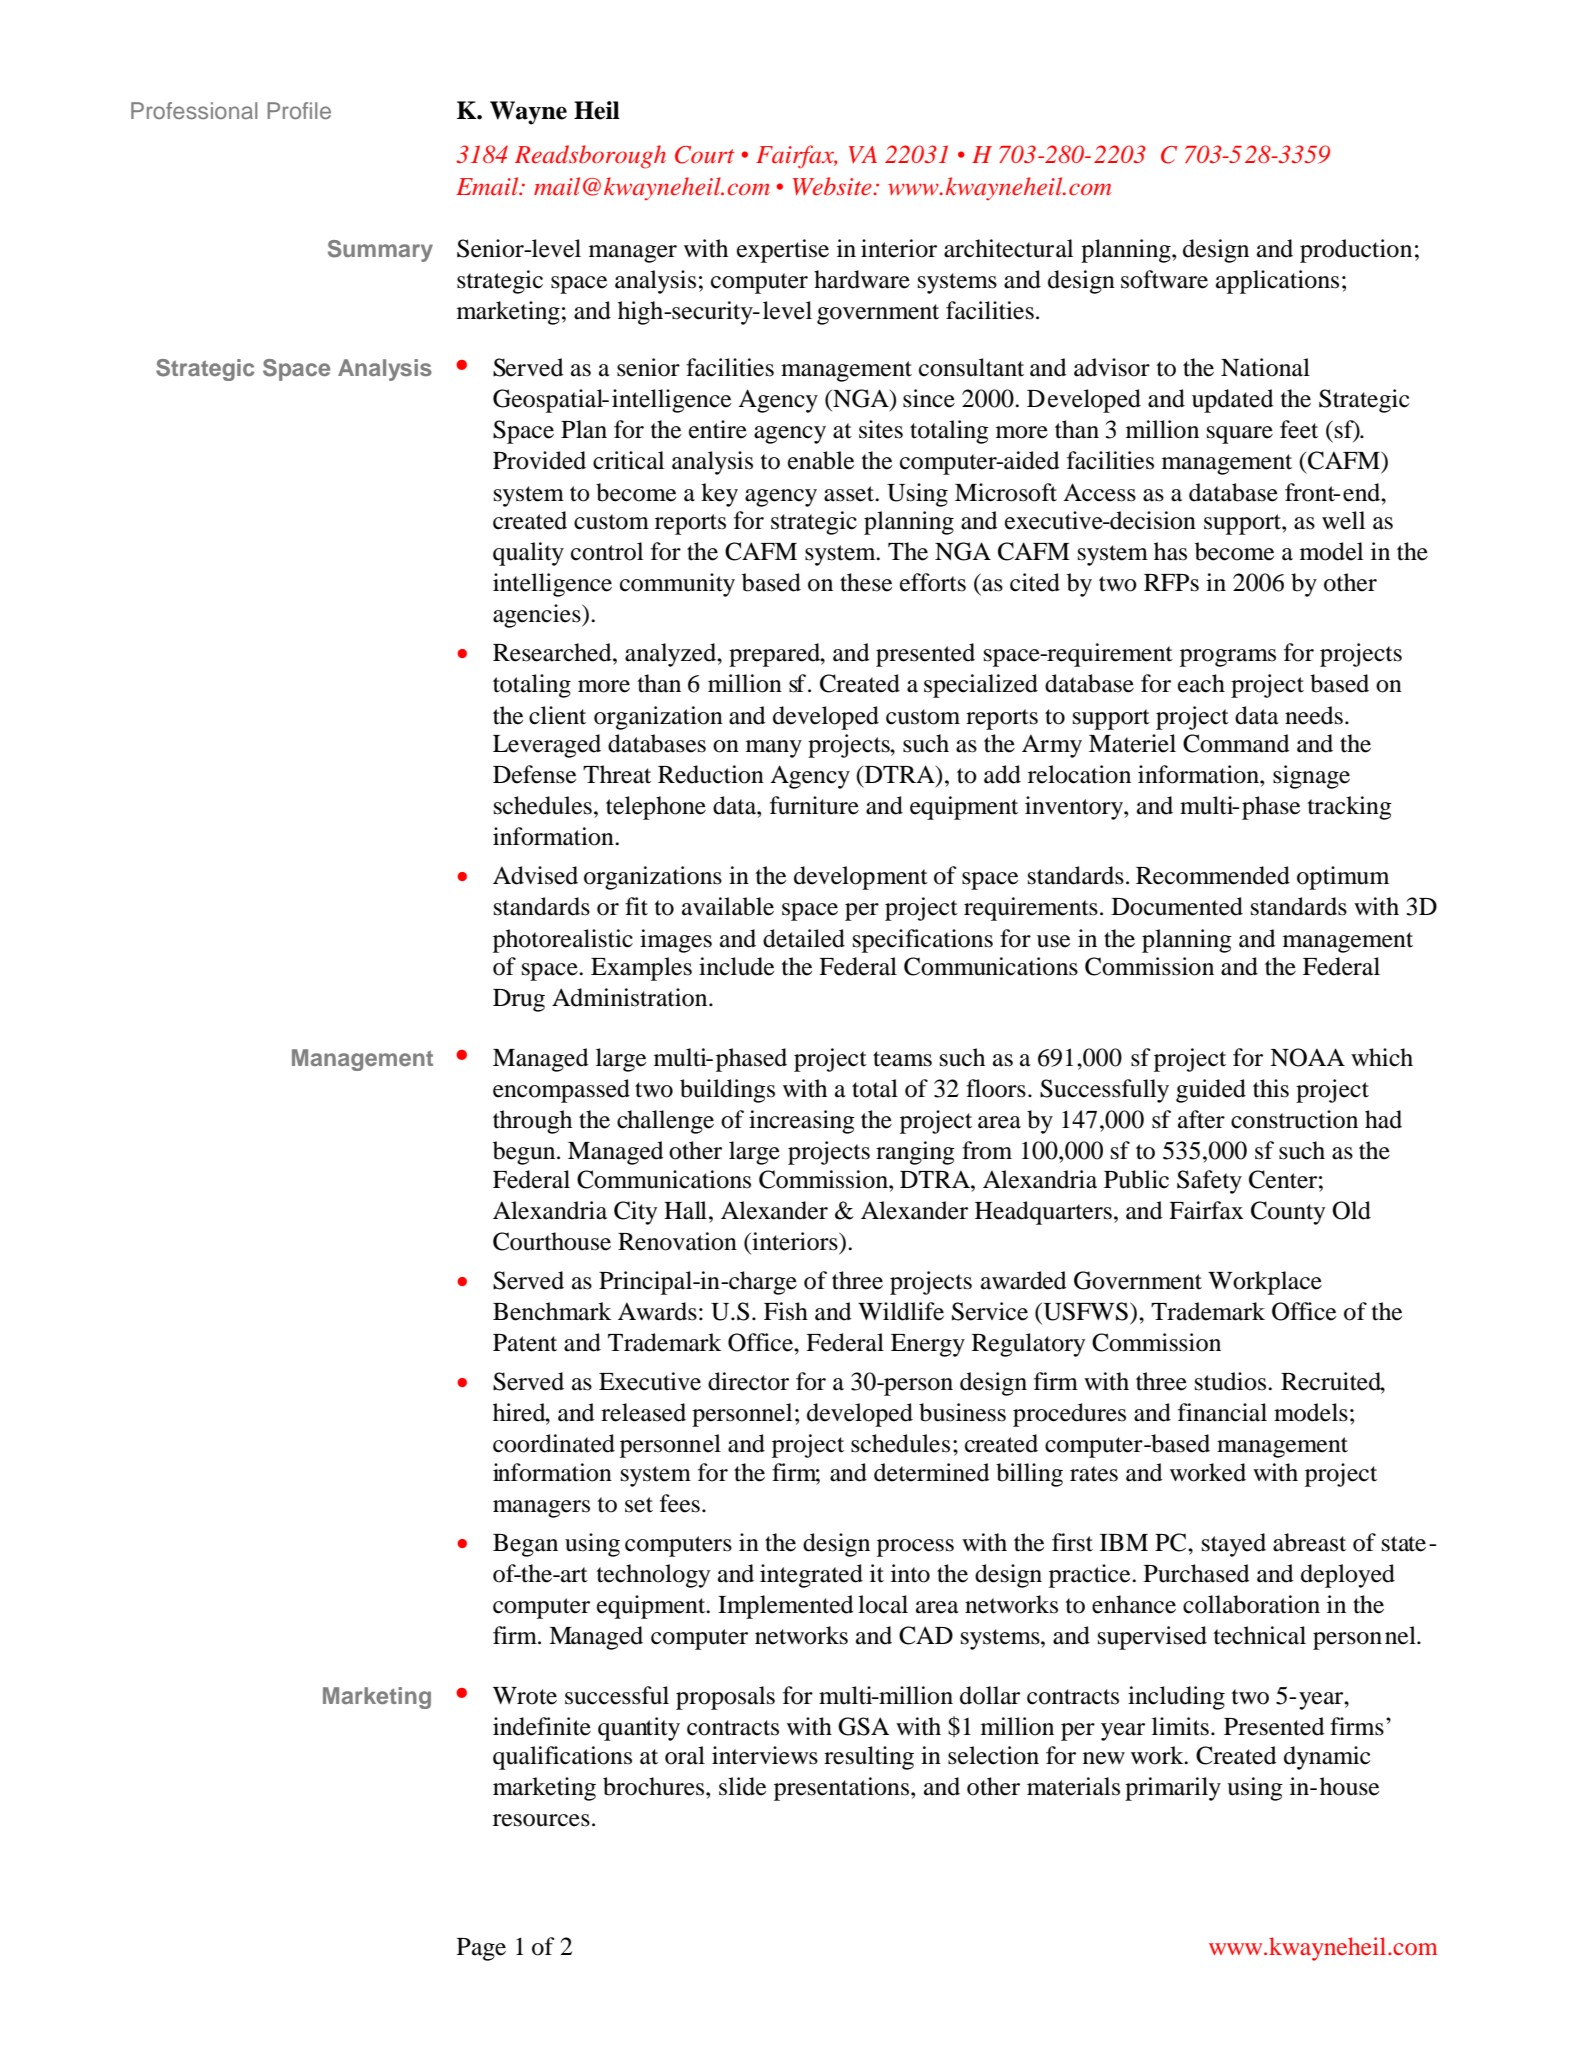  I want to click on NOAA, so click(1307, 1057).
